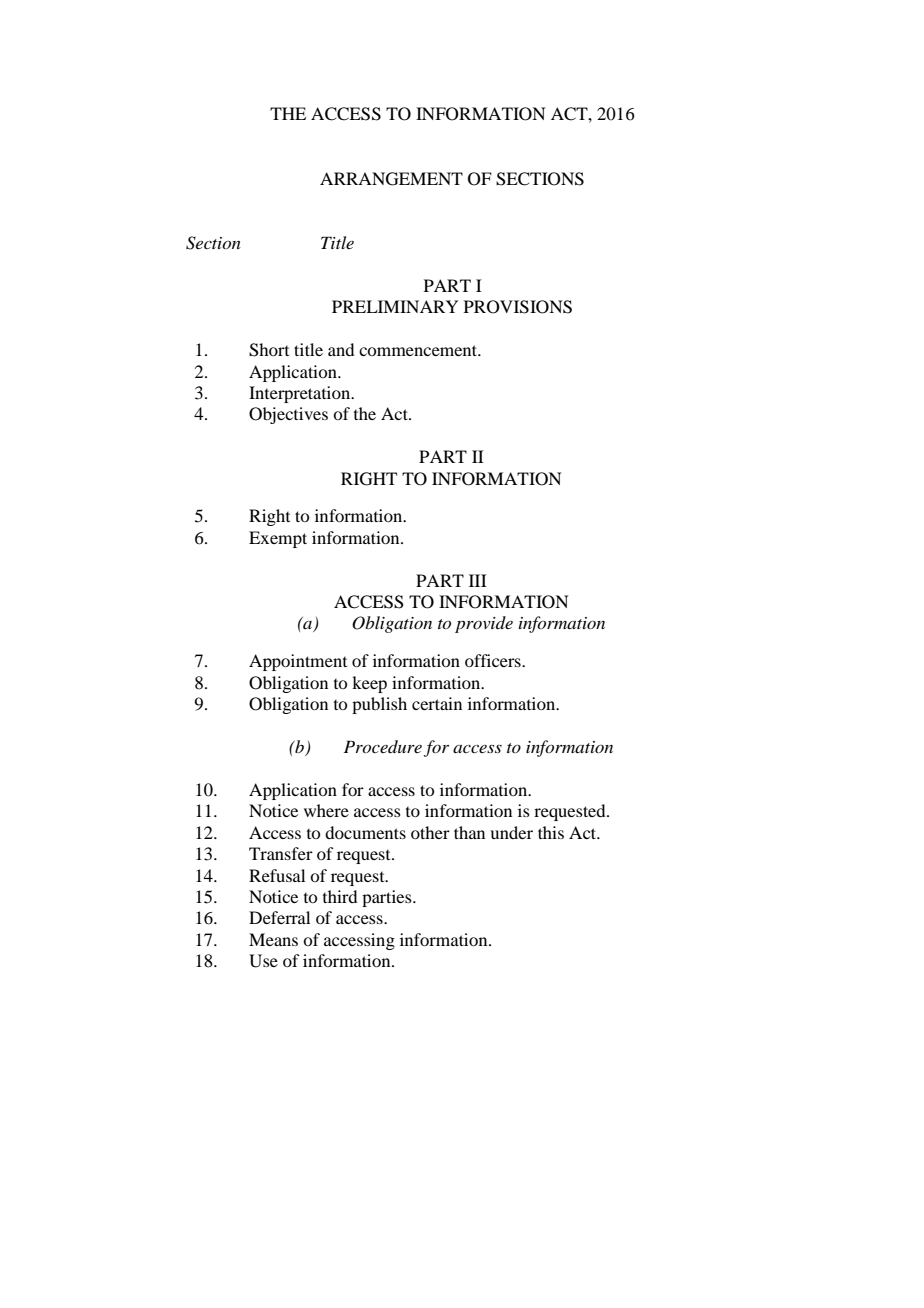 The height and width of the page is (1308, 924). What do you see at coordinates (419, 350) in the page?
I see `commencement` at bounding box center [419, 350].
